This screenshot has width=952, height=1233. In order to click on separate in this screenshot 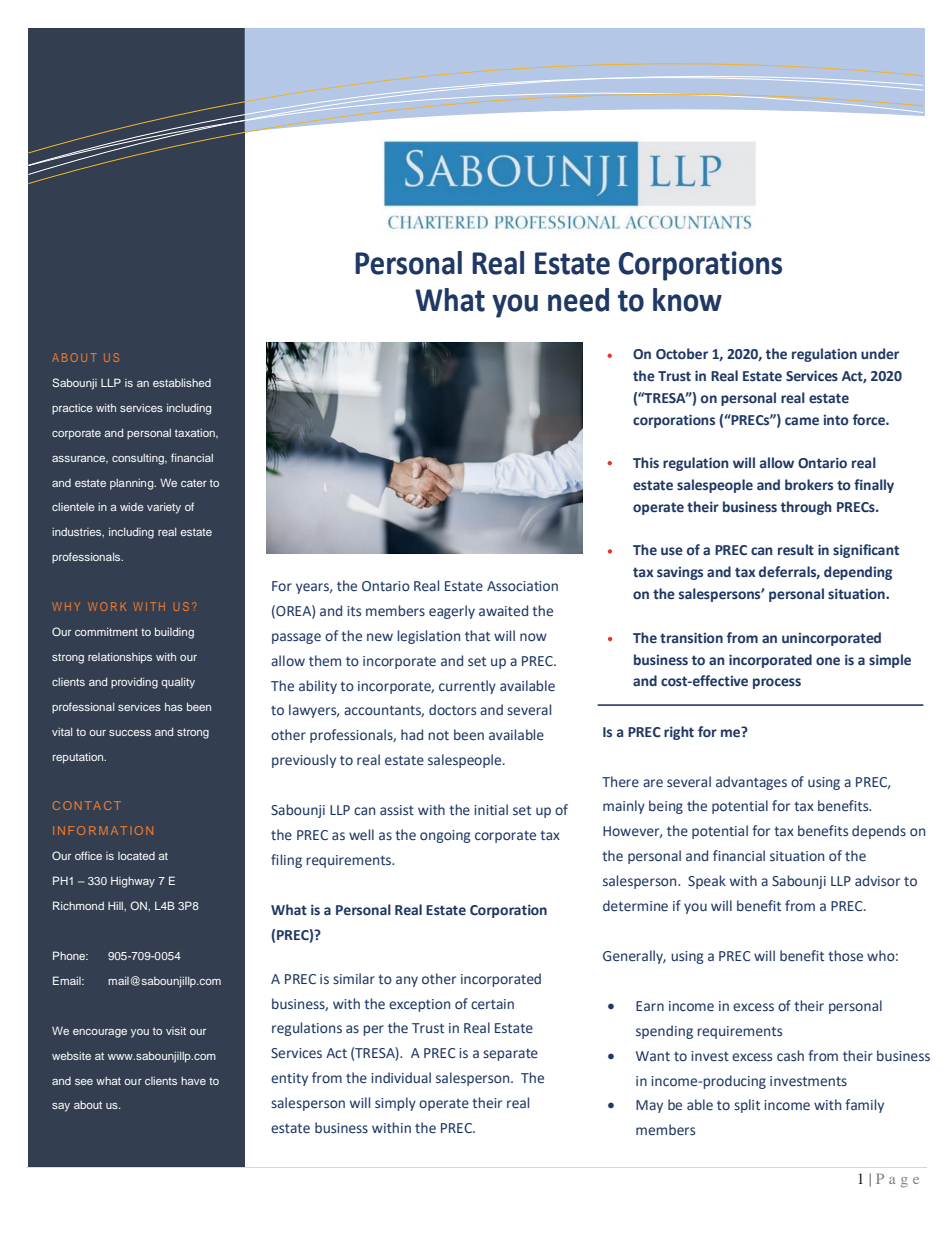, I will do `click(510, 1054)`.
